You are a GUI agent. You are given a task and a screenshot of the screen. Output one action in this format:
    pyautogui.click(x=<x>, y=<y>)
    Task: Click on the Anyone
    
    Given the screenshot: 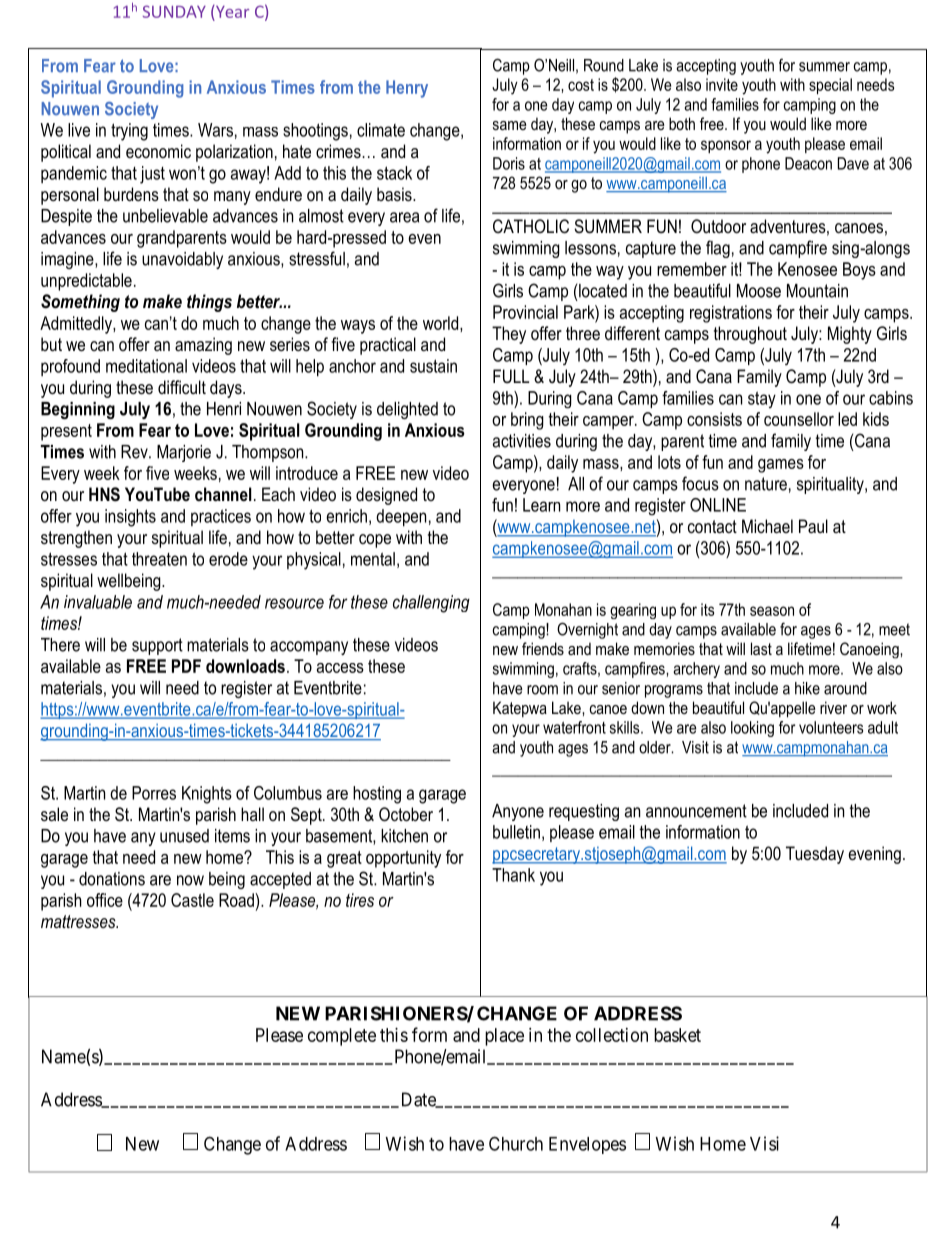 What is the action you would take?
    pyautogui.click(x=518, y=812)
